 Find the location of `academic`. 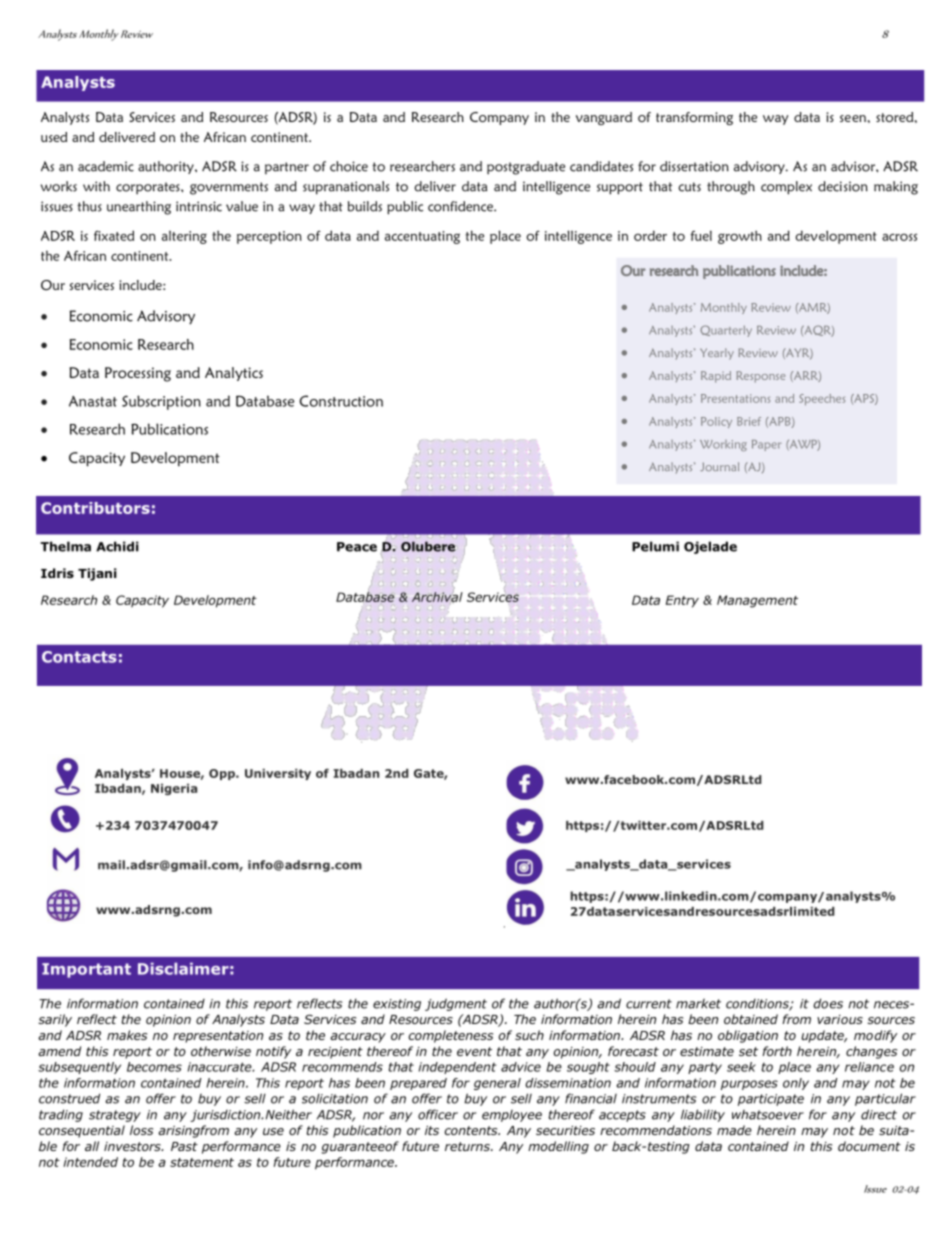

academic is located at coordinates (106, 166).
